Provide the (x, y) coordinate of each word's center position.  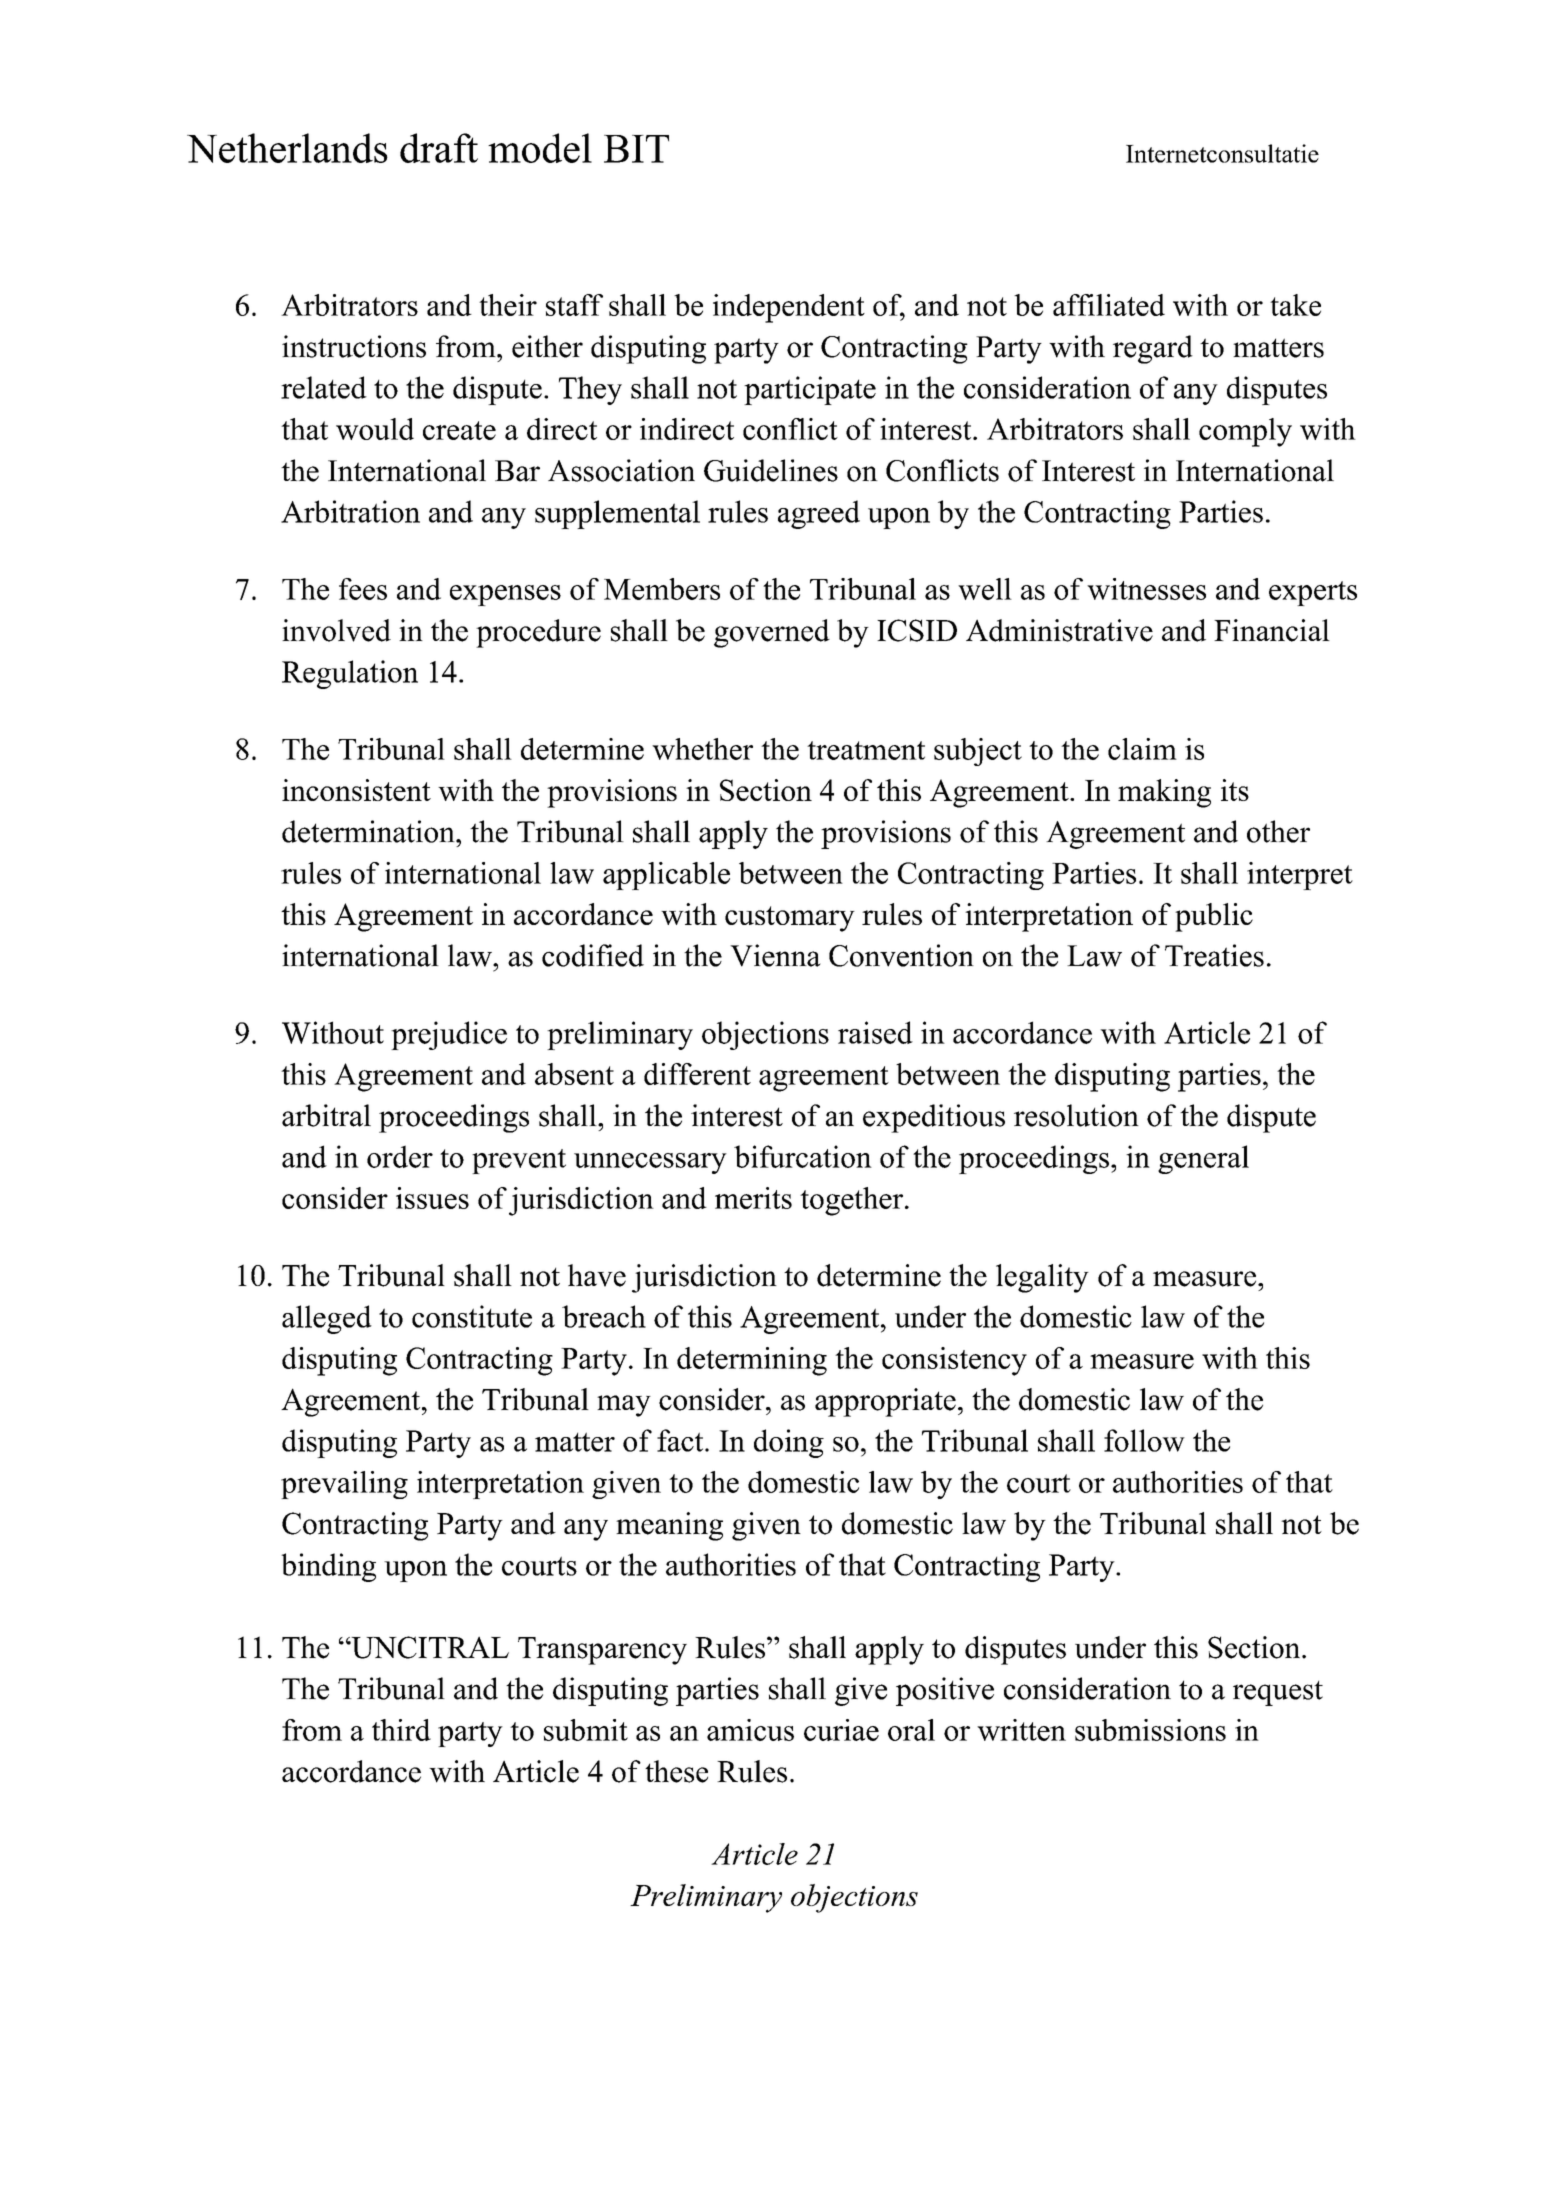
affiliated (1109, 305)
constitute (472, 1316)
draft (439, 148)
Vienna (775, 955)
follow (1144, 1440)
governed (772, 633)
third (401, 1730)
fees (363, 589)
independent (789, 308)
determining (752, 1361)
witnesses (1146, 589)
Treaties (1214, 955)
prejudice (449, 1035)
